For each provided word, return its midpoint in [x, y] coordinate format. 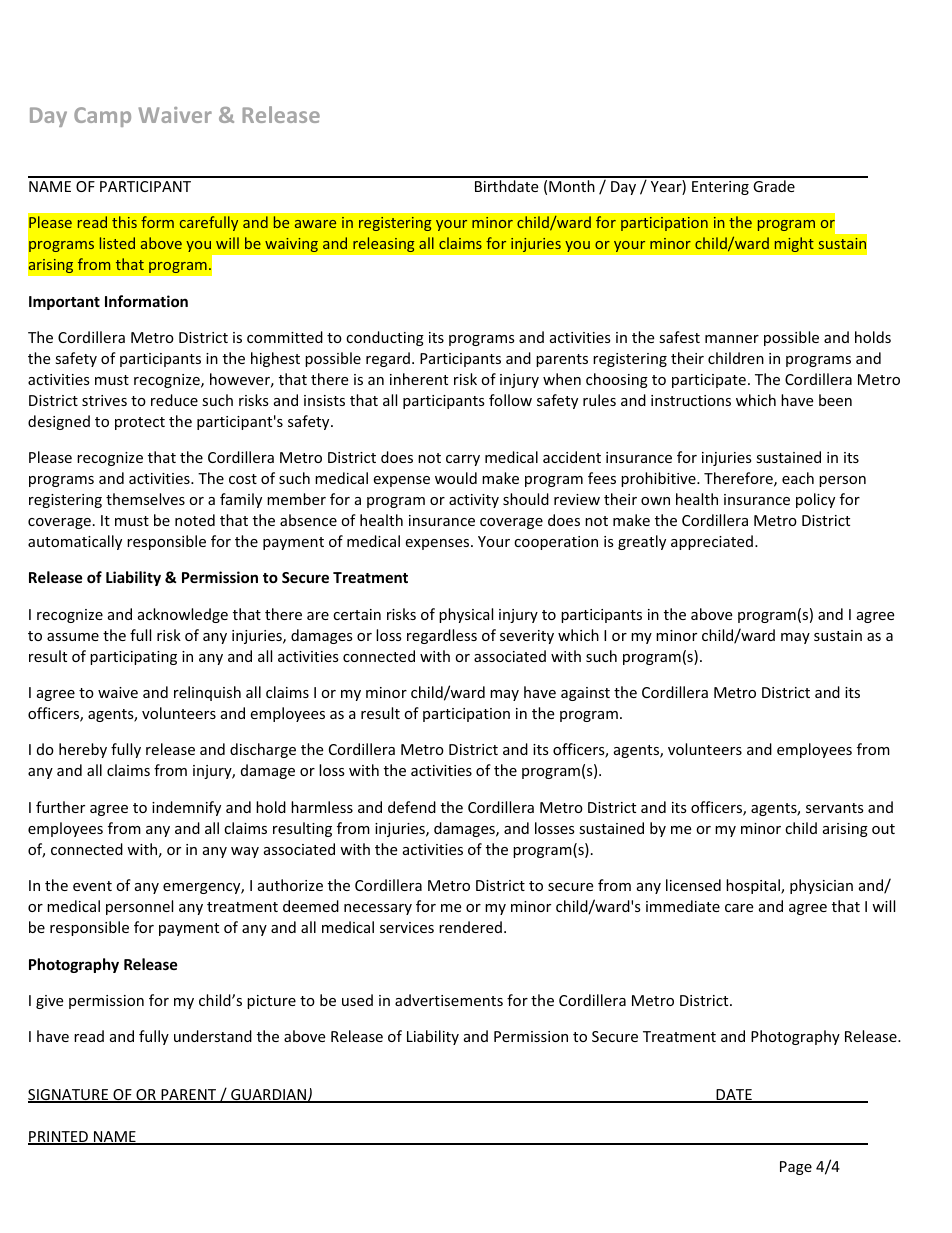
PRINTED [59, 1138]
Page [796, 1168]
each [798, 478]
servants [835, 808]
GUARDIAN [268, 1096]
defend [412, 807]
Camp [102, 117]
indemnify [186, 808]
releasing [384, 245]
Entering [720, 188]
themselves [145, 499]
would [456, 478]
